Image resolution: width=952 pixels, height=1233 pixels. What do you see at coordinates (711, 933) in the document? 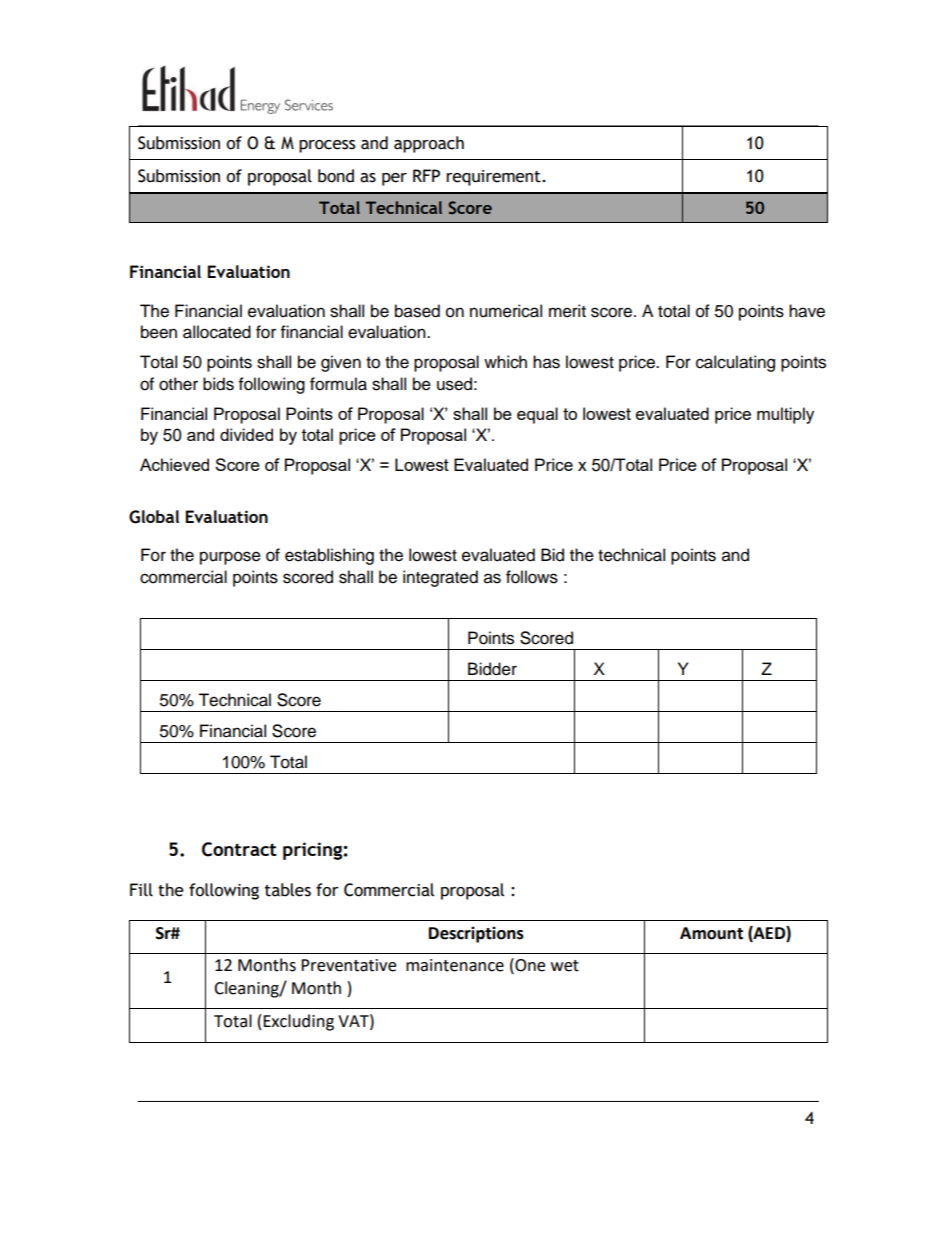
I see `Amount` at bounding box center [711, 933].
